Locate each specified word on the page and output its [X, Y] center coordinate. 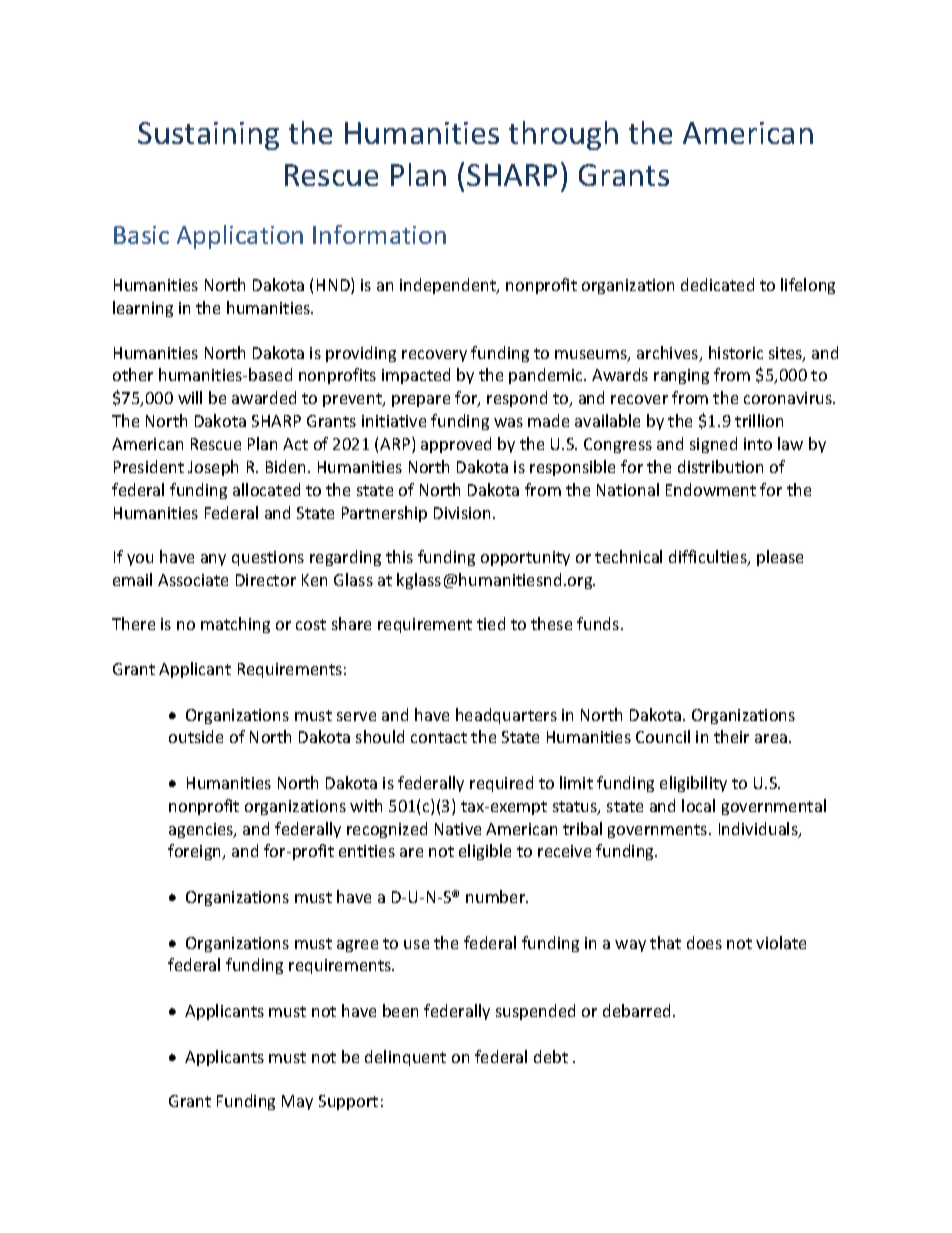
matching [235, 625]
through [563, 135]
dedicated [717, 284]
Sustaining [208, 136]
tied [491, 623]
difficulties [709, 558]
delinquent [405, 1058]
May [297, 1102]
